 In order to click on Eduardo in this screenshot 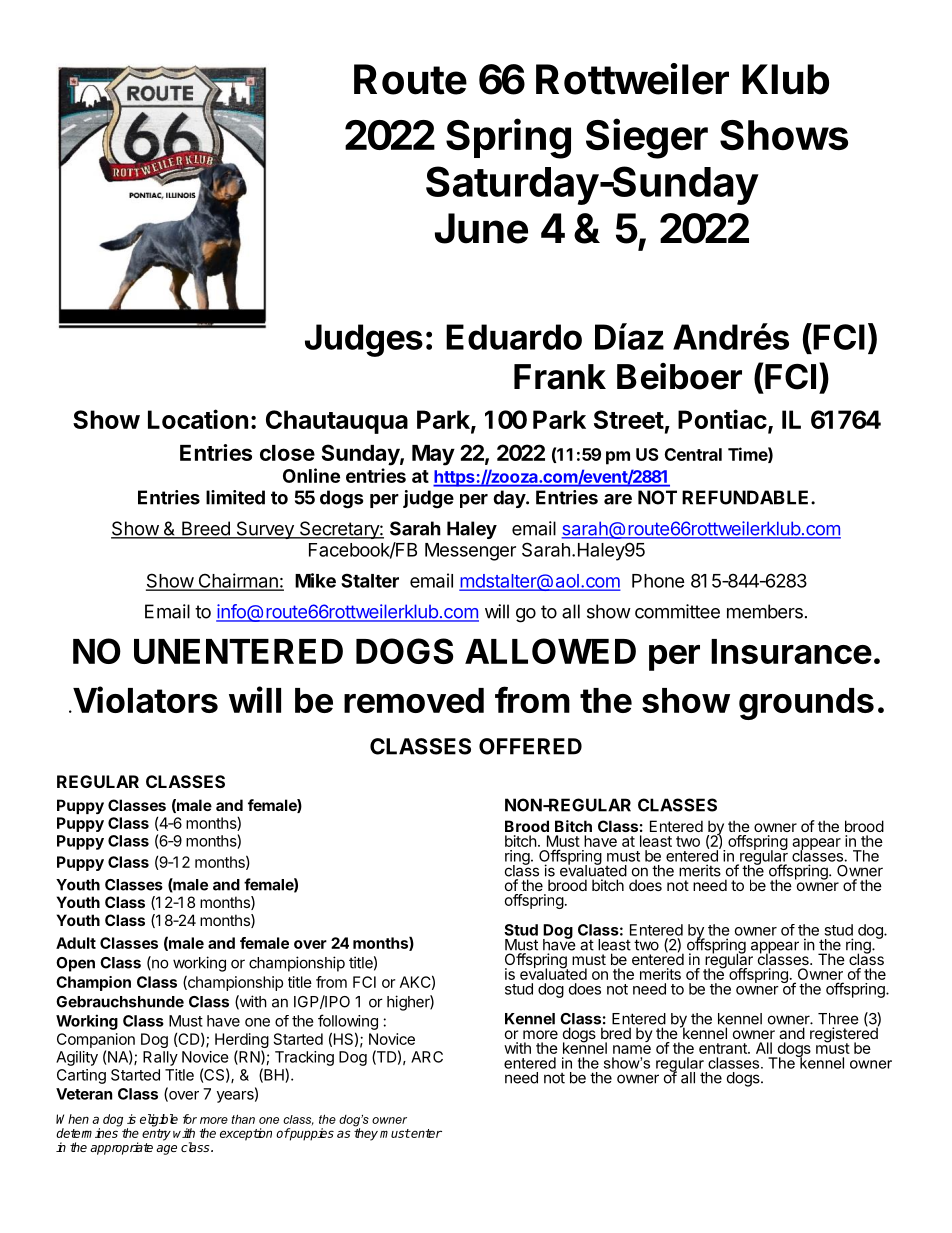, I will do `click(514, 337)`.
